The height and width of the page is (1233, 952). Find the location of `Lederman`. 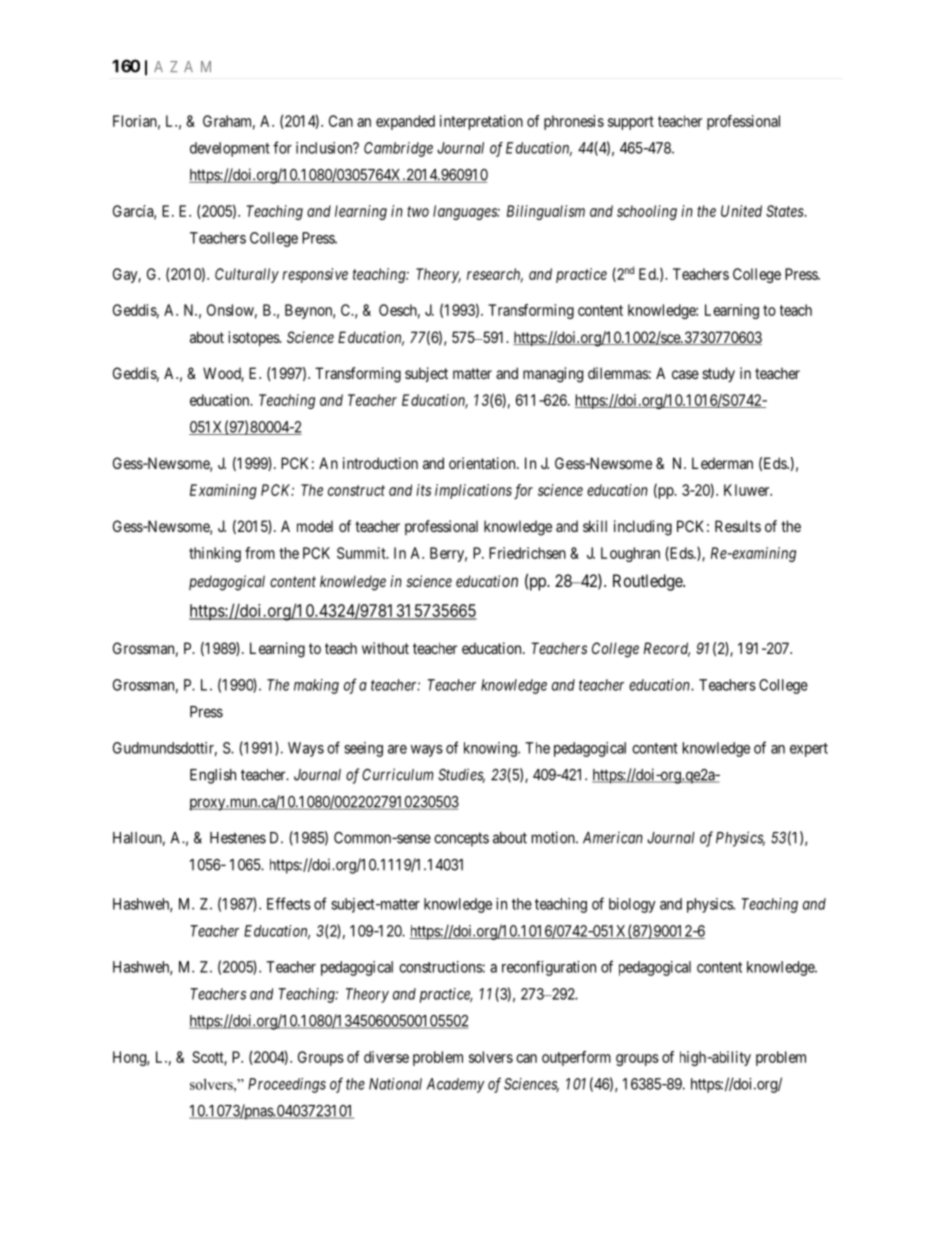

Lederman is located at coordinates (722, 463).
